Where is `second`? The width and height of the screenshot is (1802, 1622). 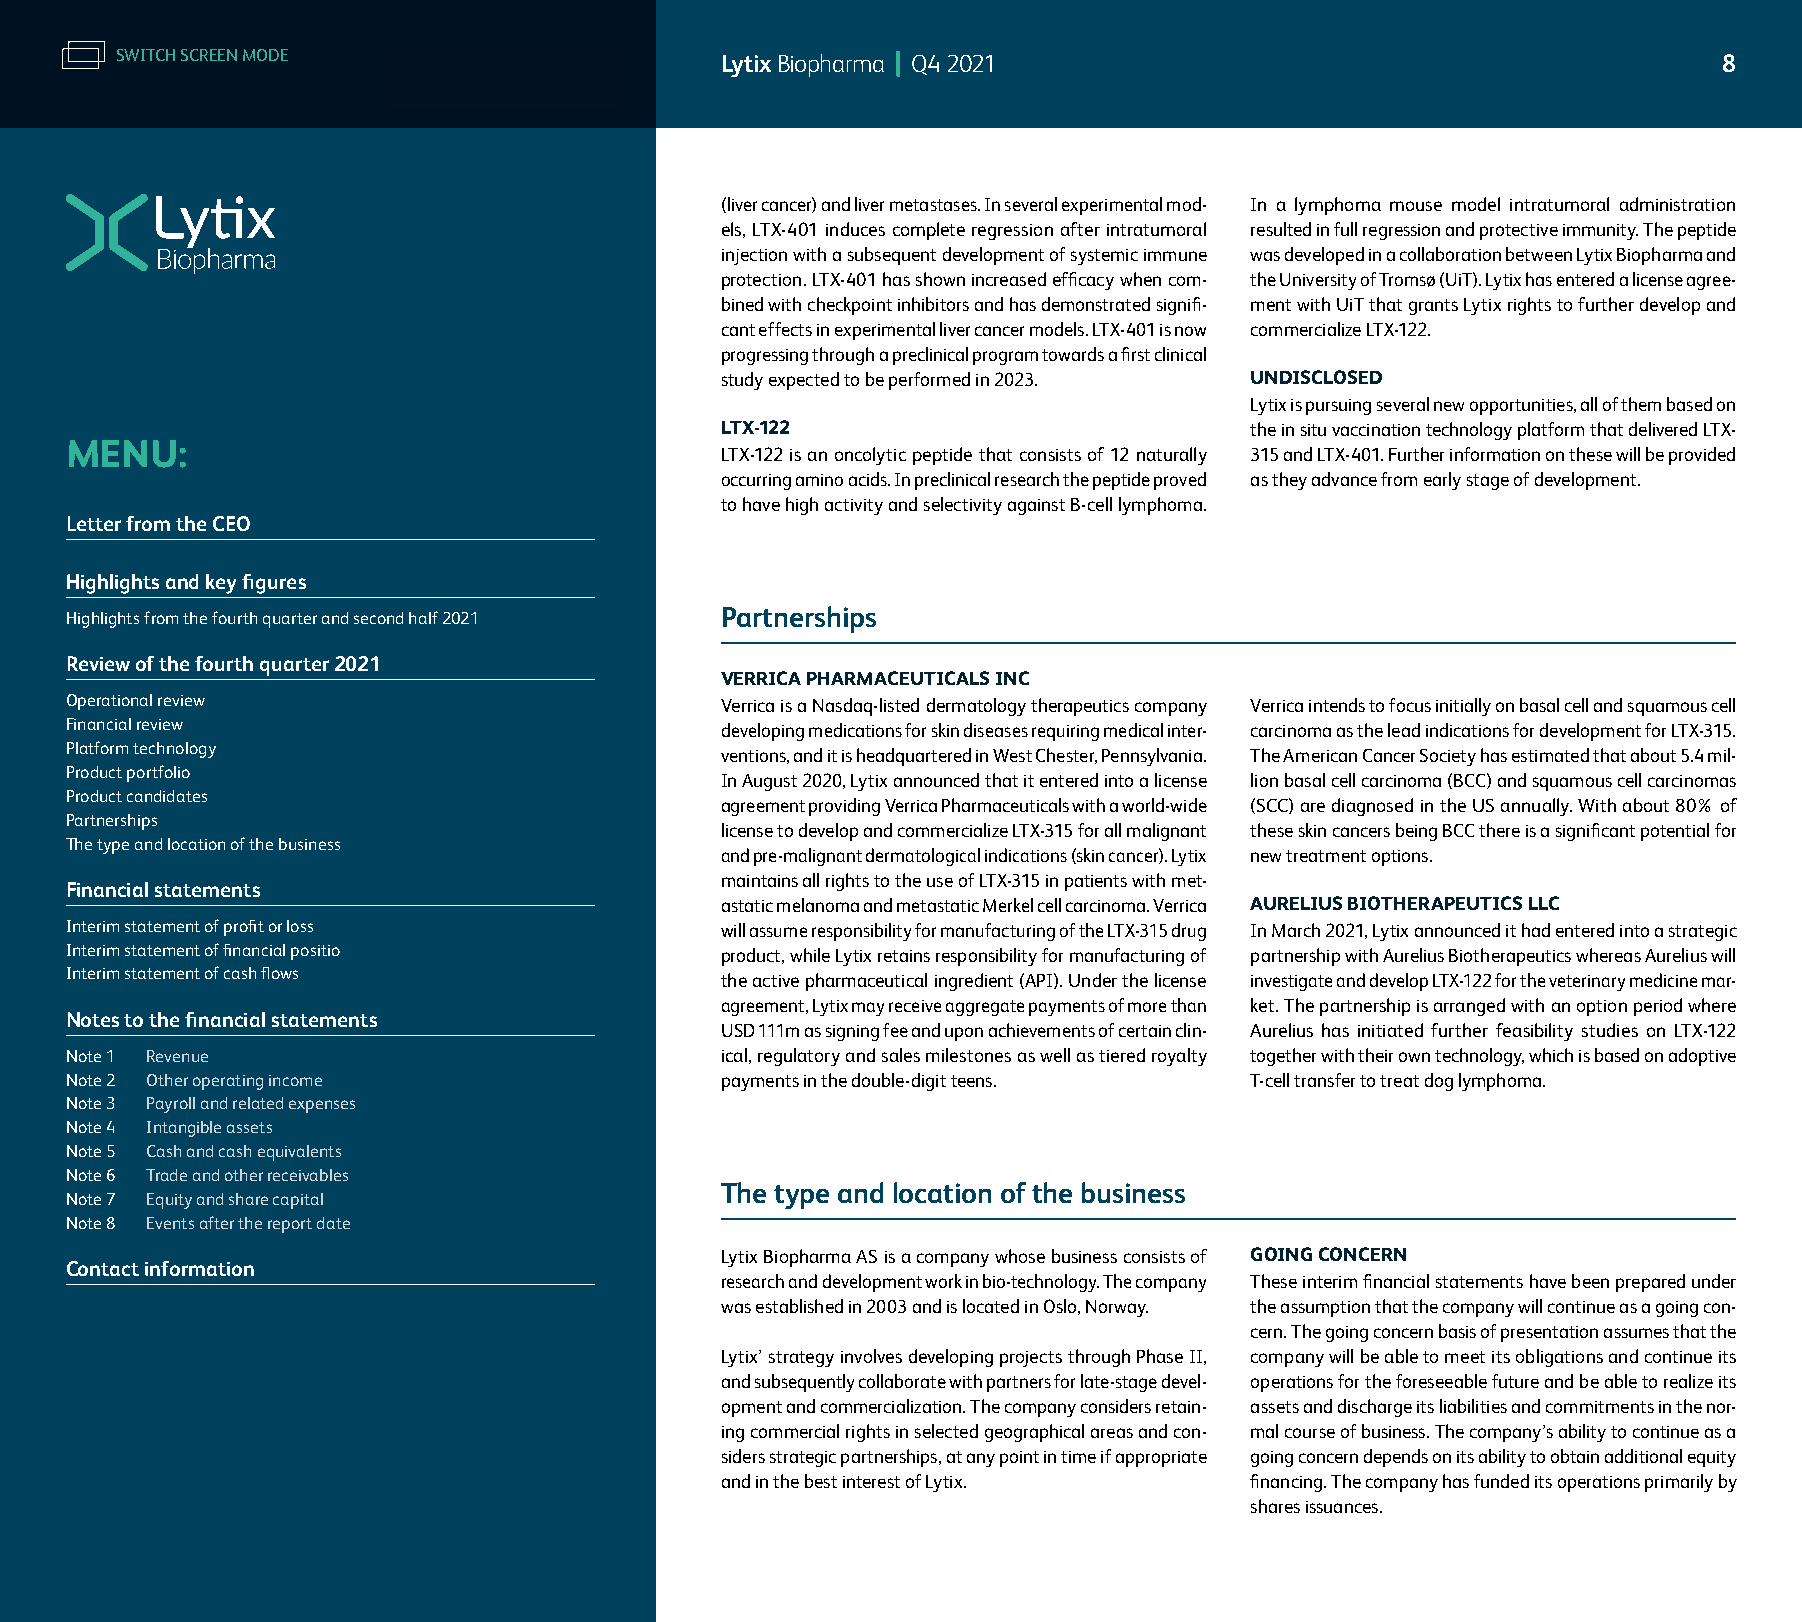
second is located at coordinates (378, 618).
